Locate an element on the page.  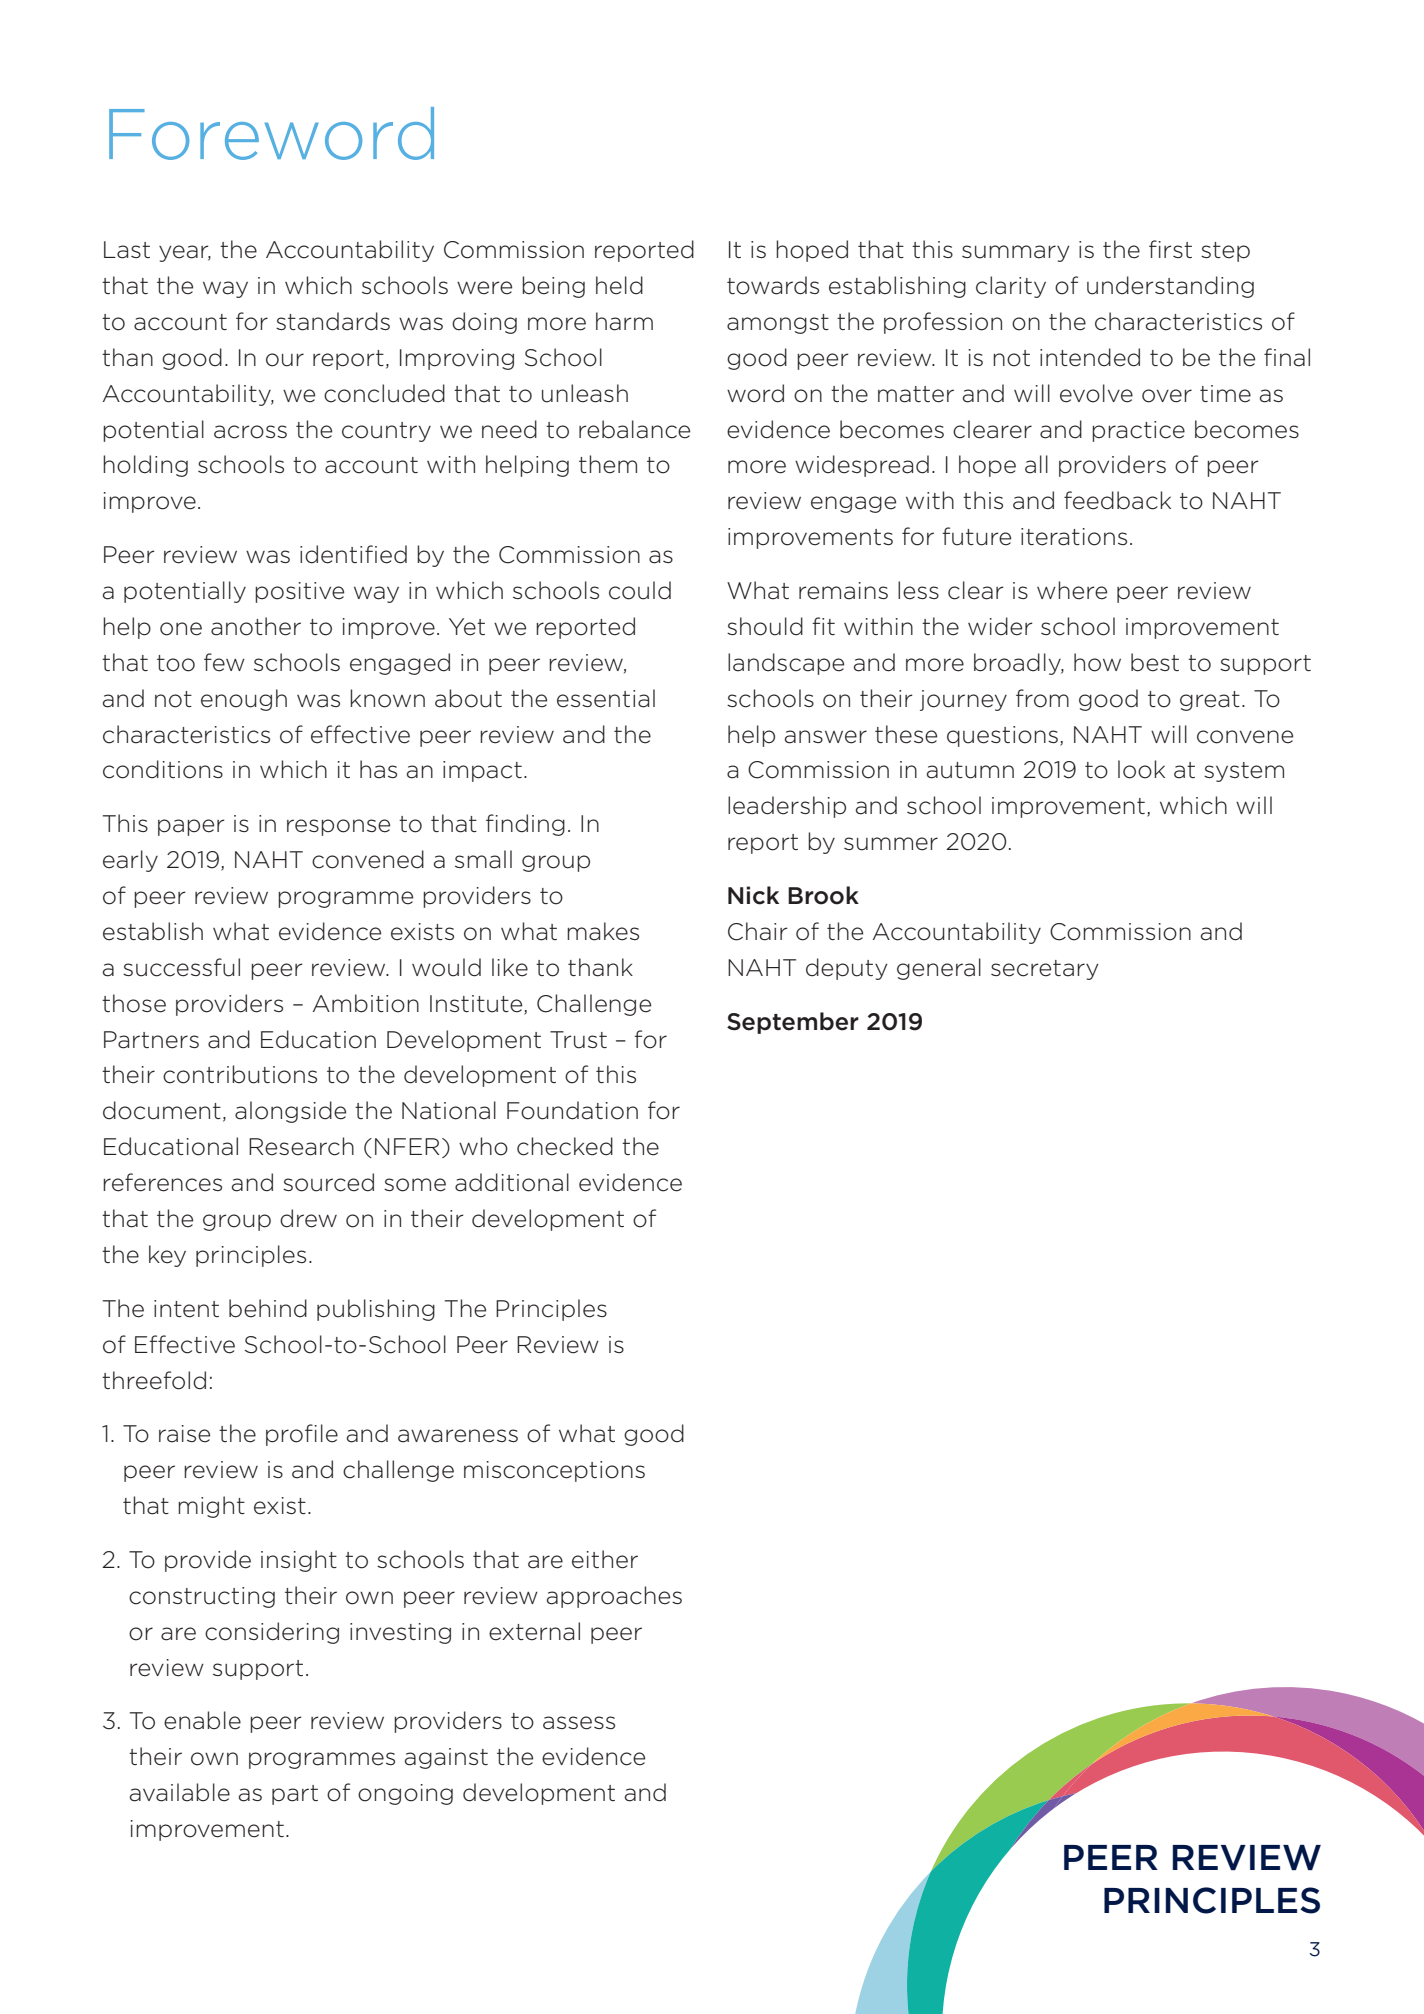
standards is located at coordinates (333, 321).
